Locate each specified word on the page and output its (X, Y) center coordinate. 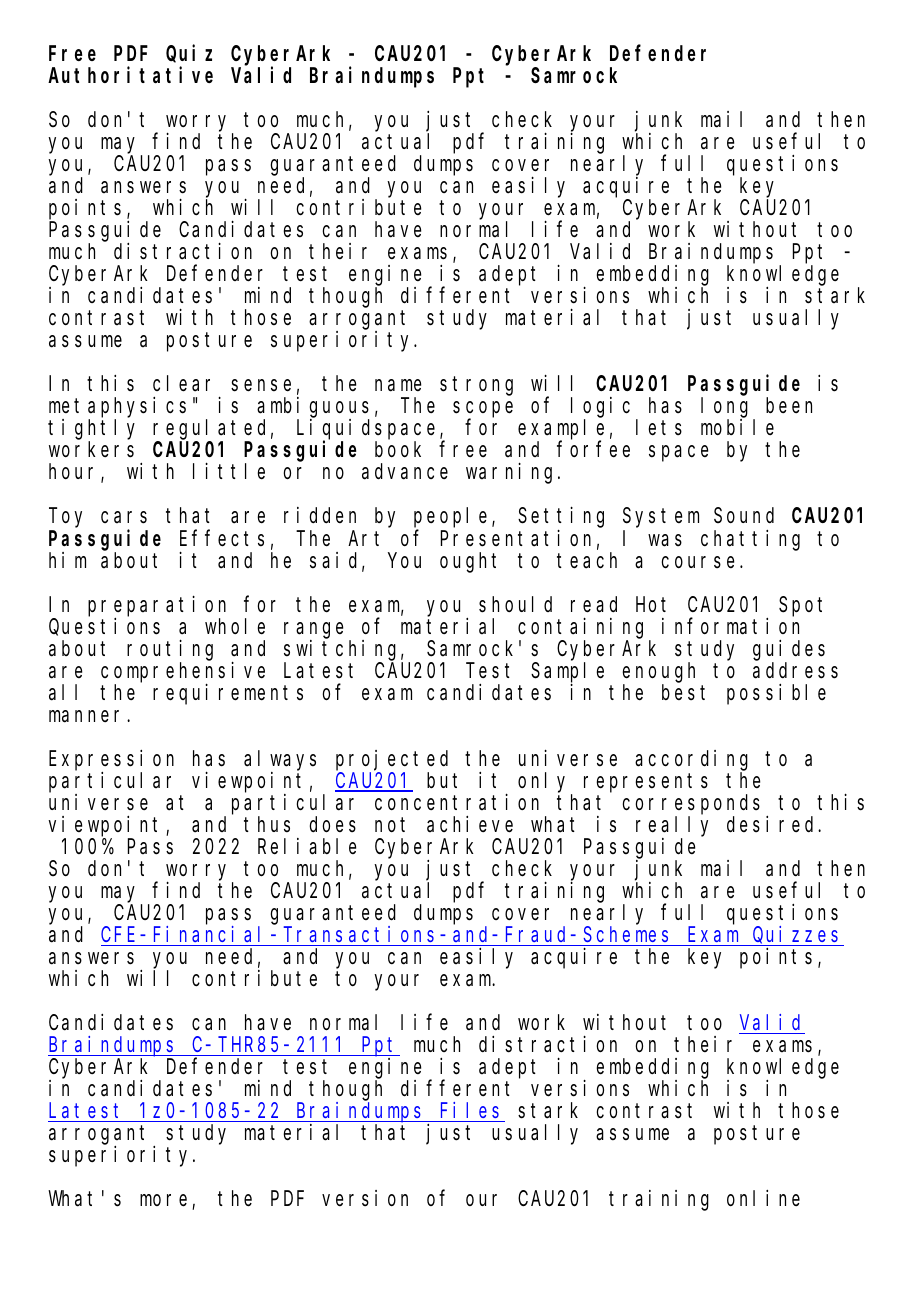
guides (789, 650)
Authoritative (130, 75)
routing (170, 650)
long (727, 409)
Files (470, 1110)
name (398, 386)
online (763, 1198)
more (163, 1200)
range (313, 630)
